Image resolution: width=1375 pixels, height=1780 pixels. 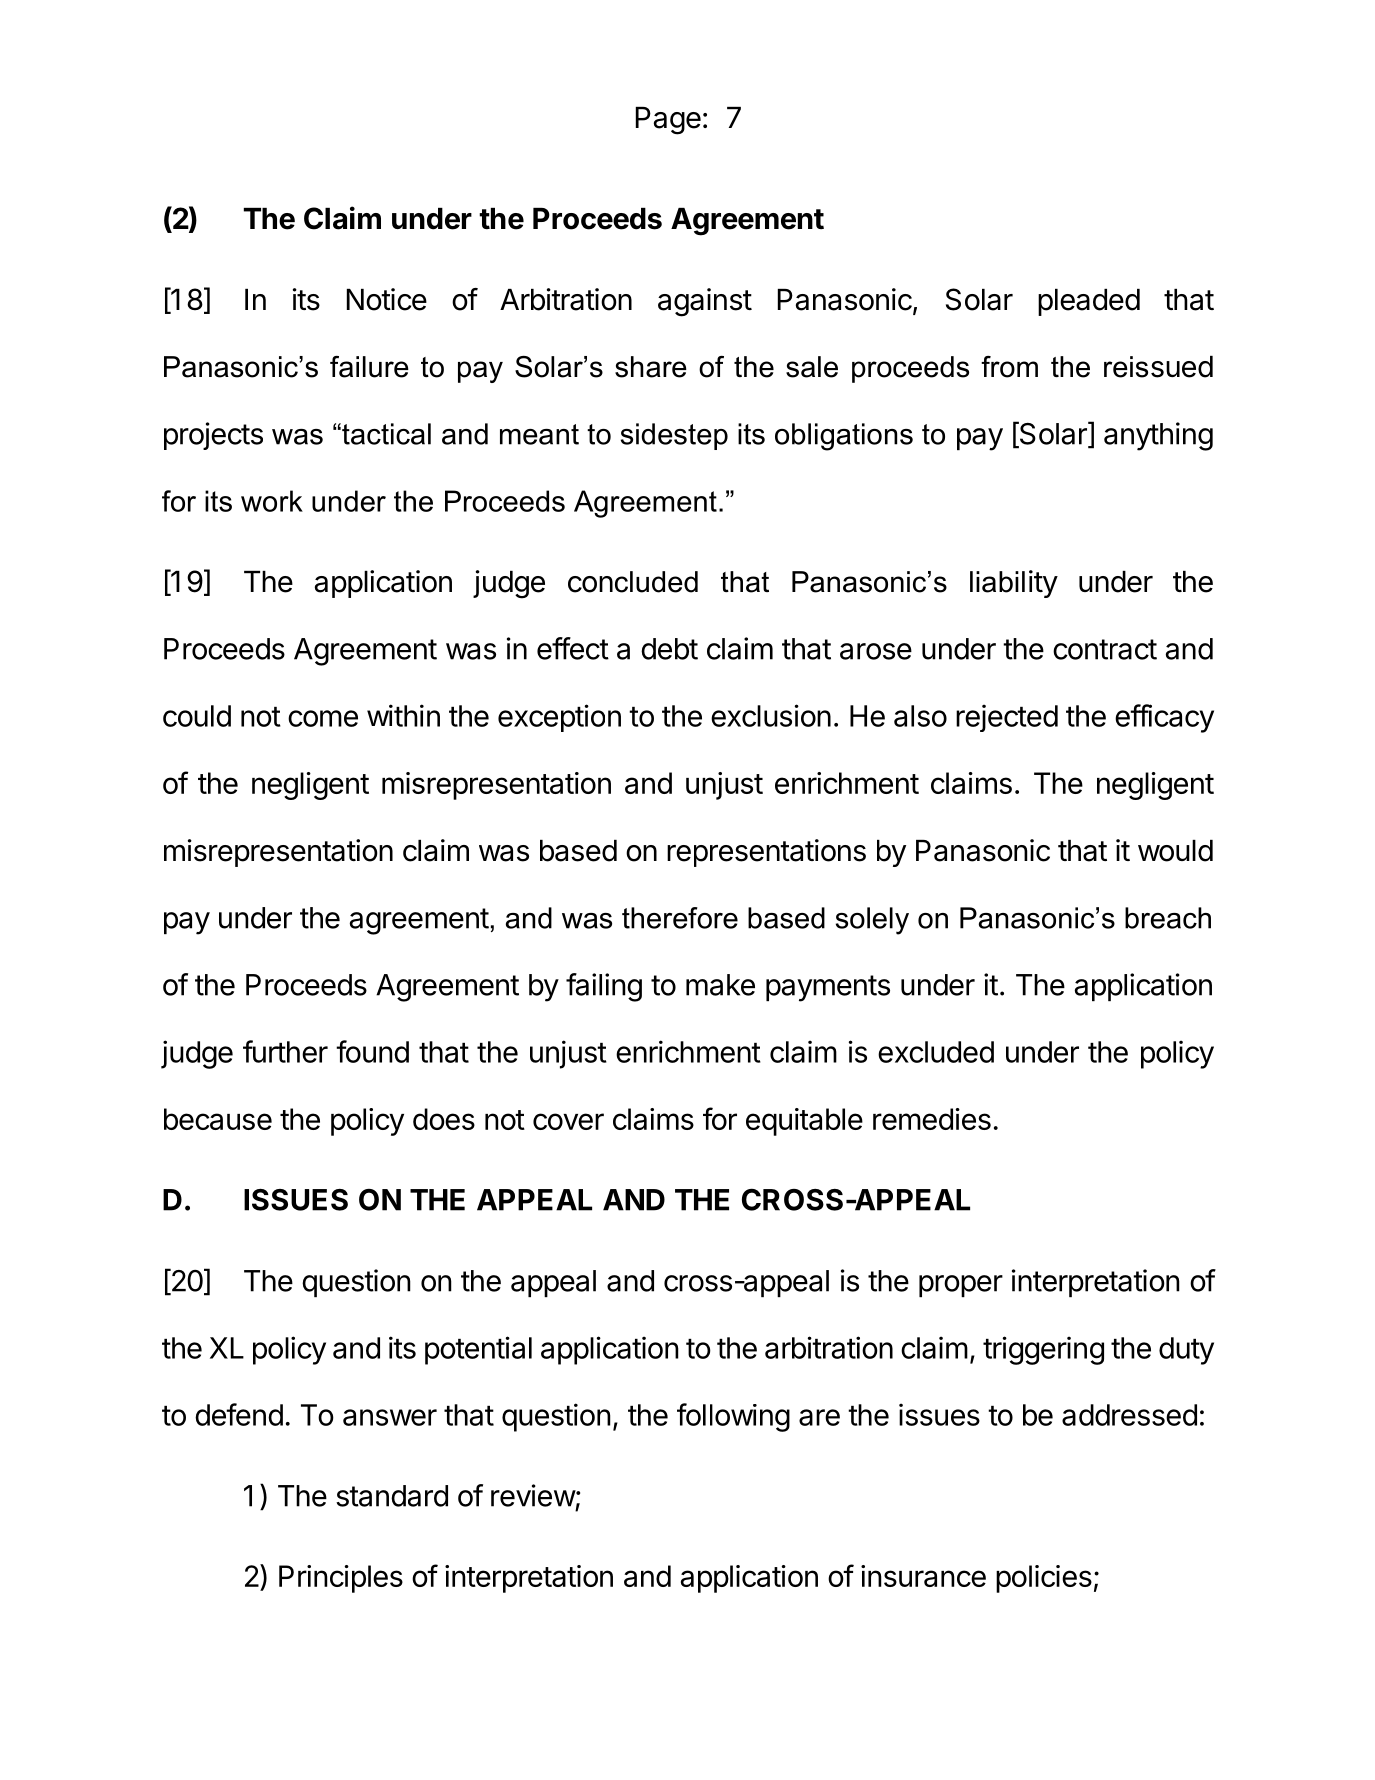 What do you see at coordinates (285, 1051) in the document?
I see `further` at bounding box center [285, 1051].
